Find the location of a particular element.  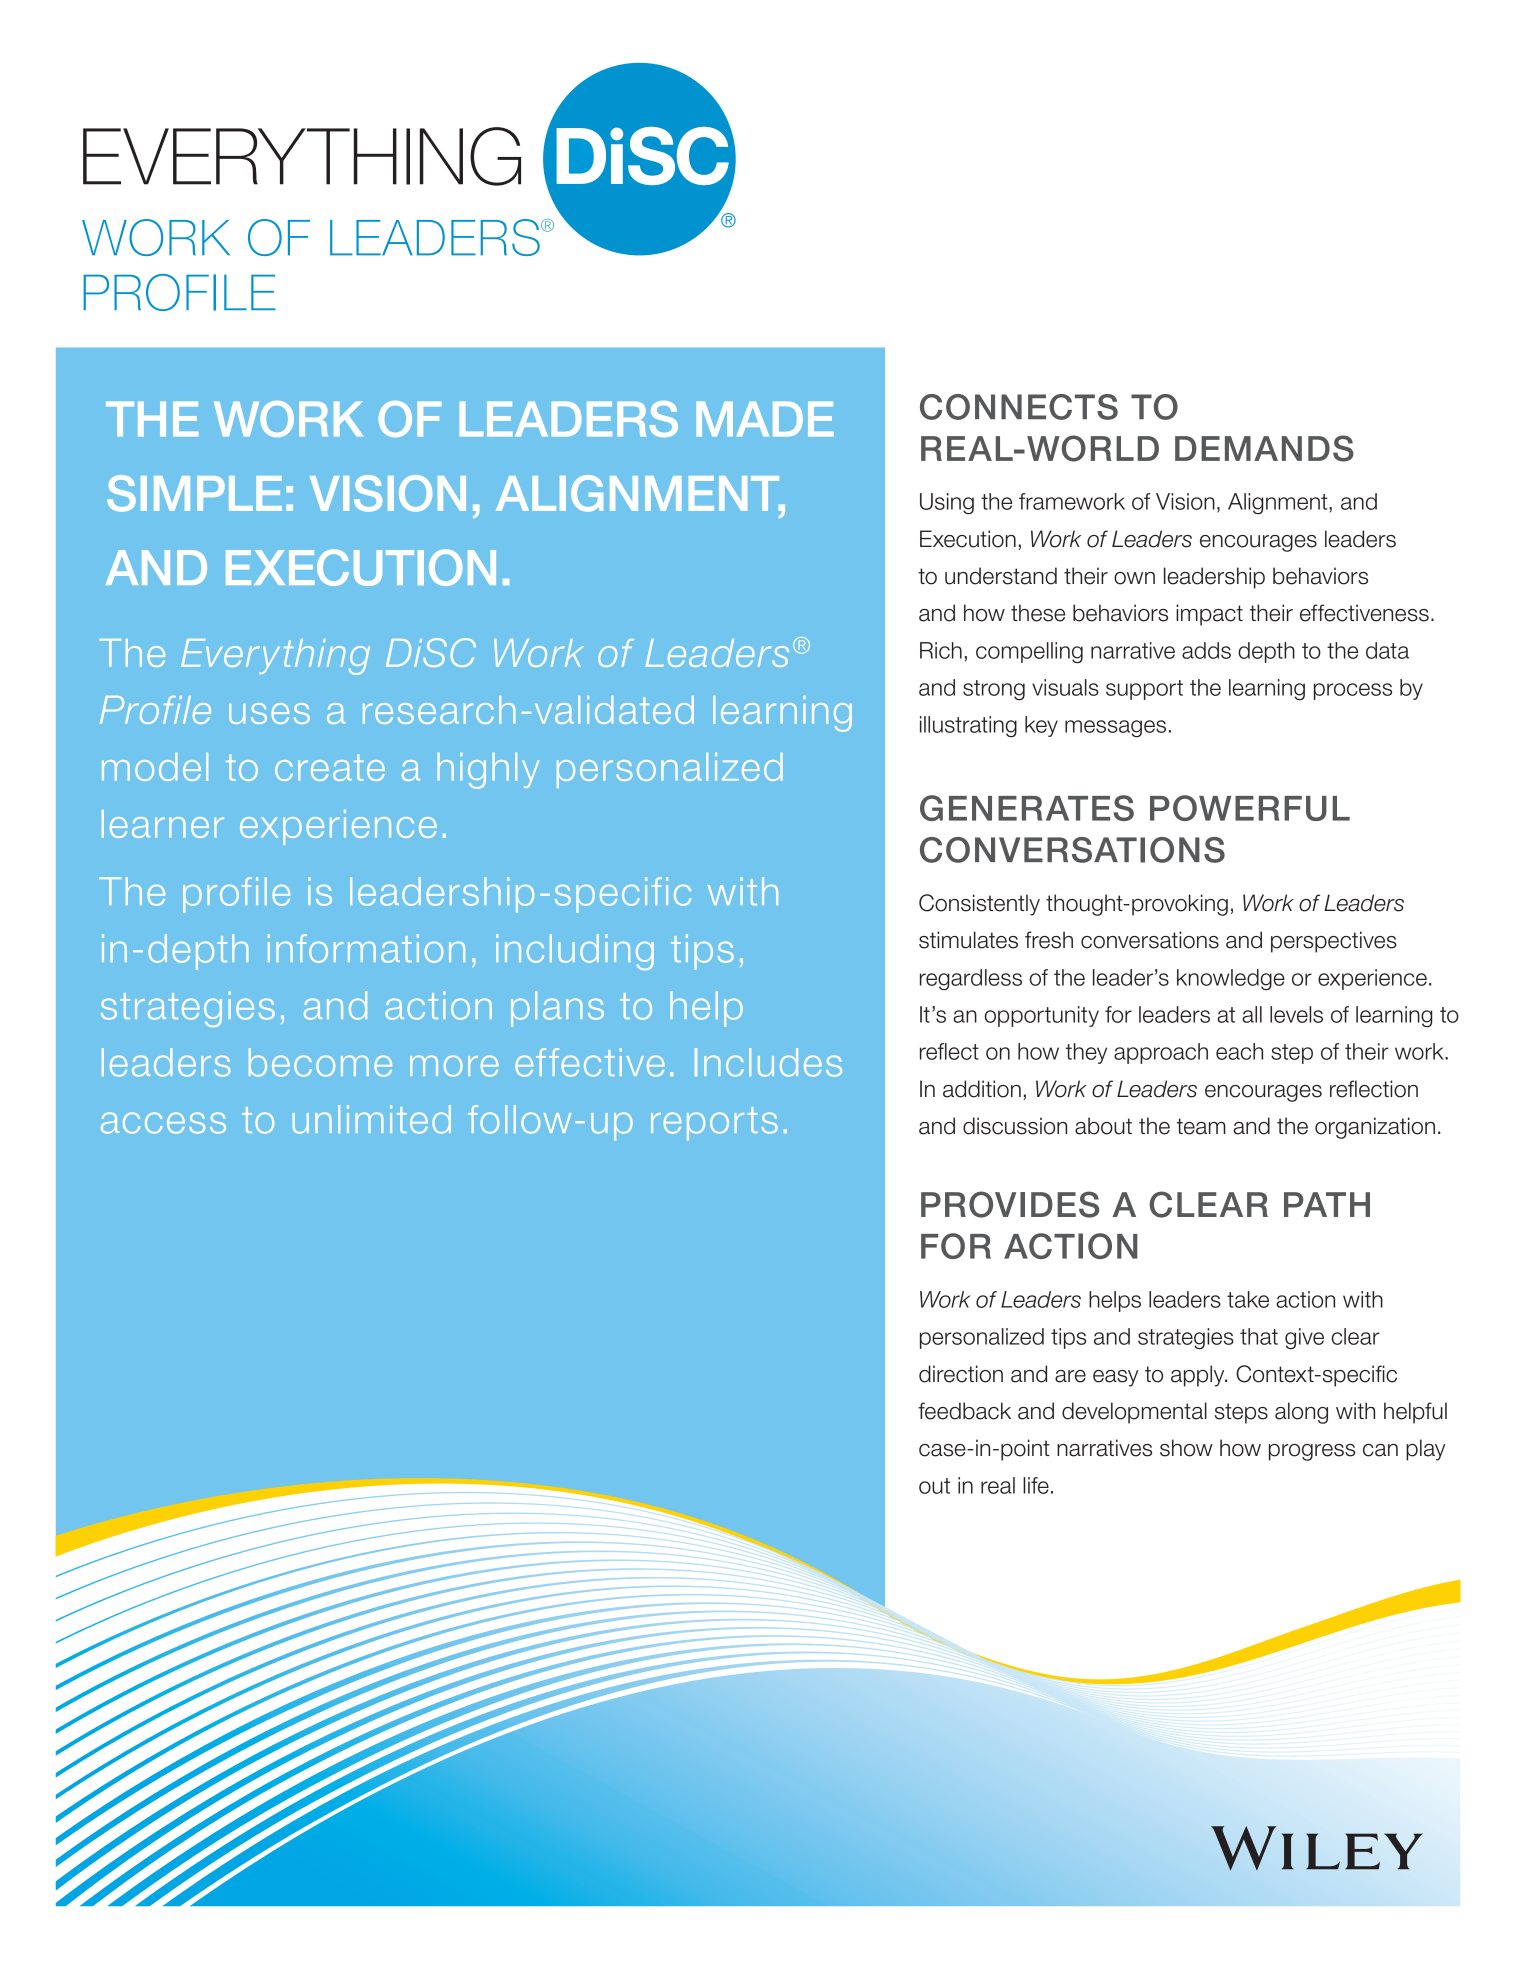

POWERFUL is located at coordinates (1250, 808).
